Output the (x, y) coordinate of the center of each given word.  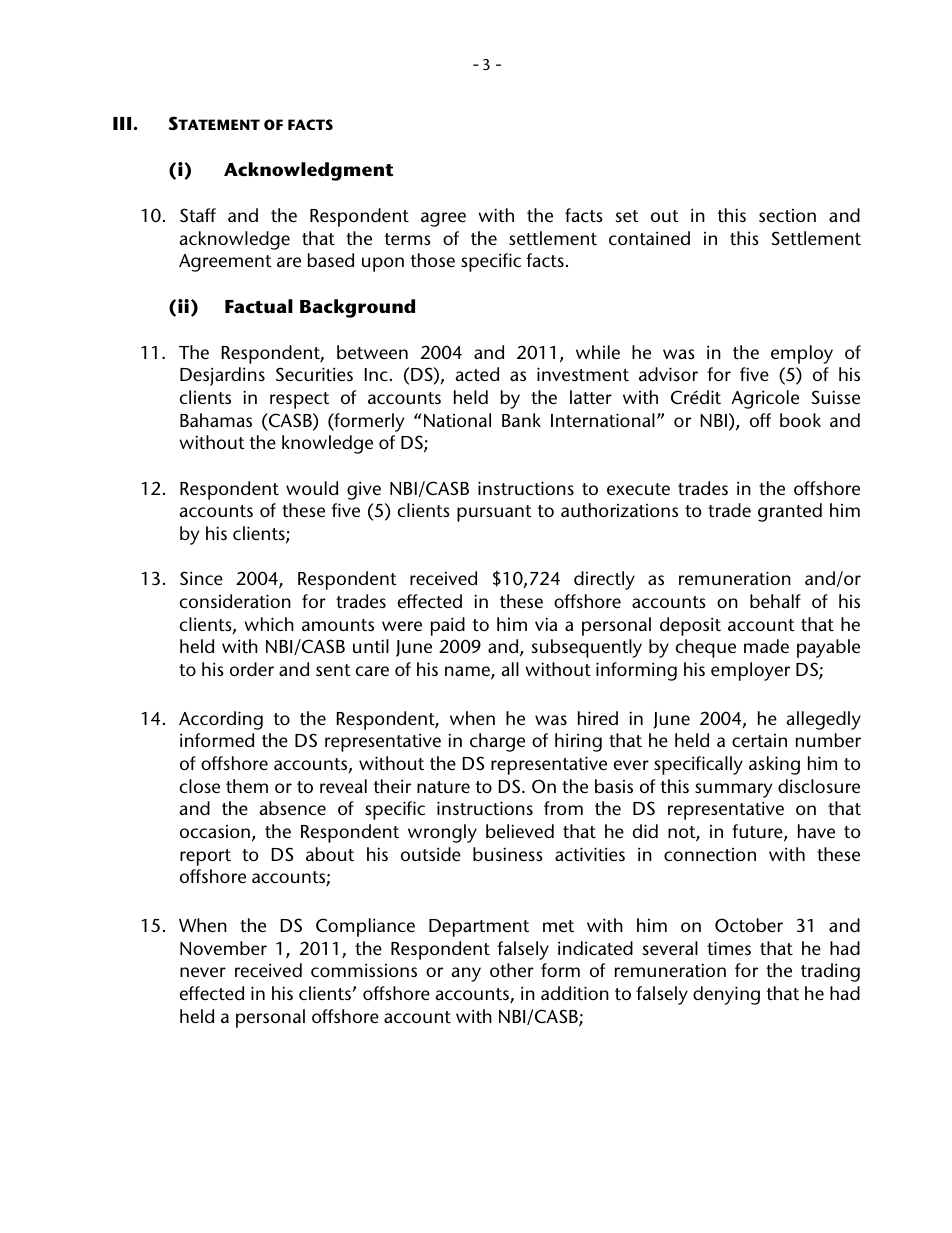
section (787, 216)
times (729, 948)
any (466, 974)
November (223, 948)
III (122, 123)
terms (408, 239)
